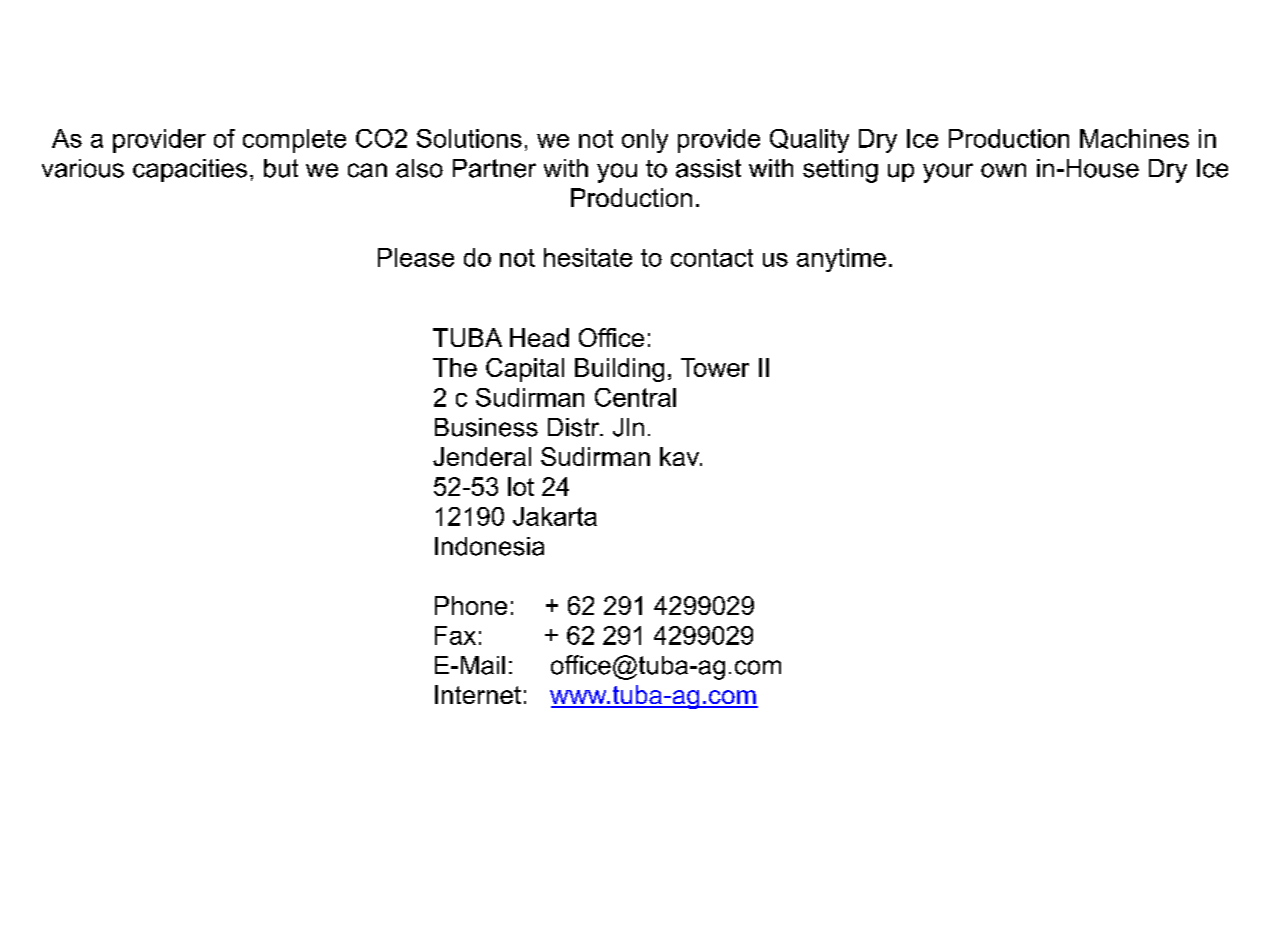 The width and height of the page is (1270, 952). I want to click on Tower, so click(715, 367).
